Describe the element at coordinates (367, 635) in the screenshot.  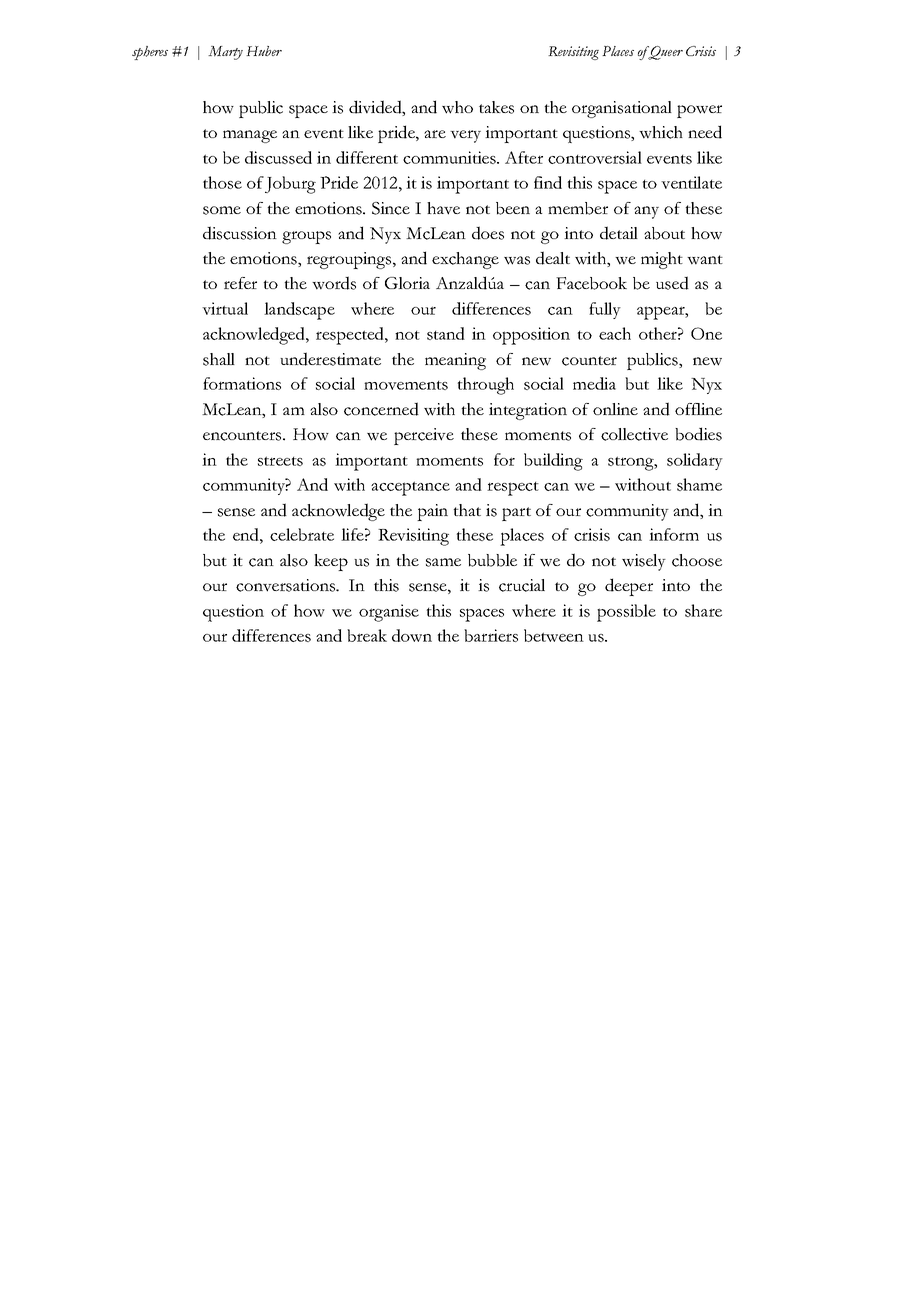
I see `break` at that location.
